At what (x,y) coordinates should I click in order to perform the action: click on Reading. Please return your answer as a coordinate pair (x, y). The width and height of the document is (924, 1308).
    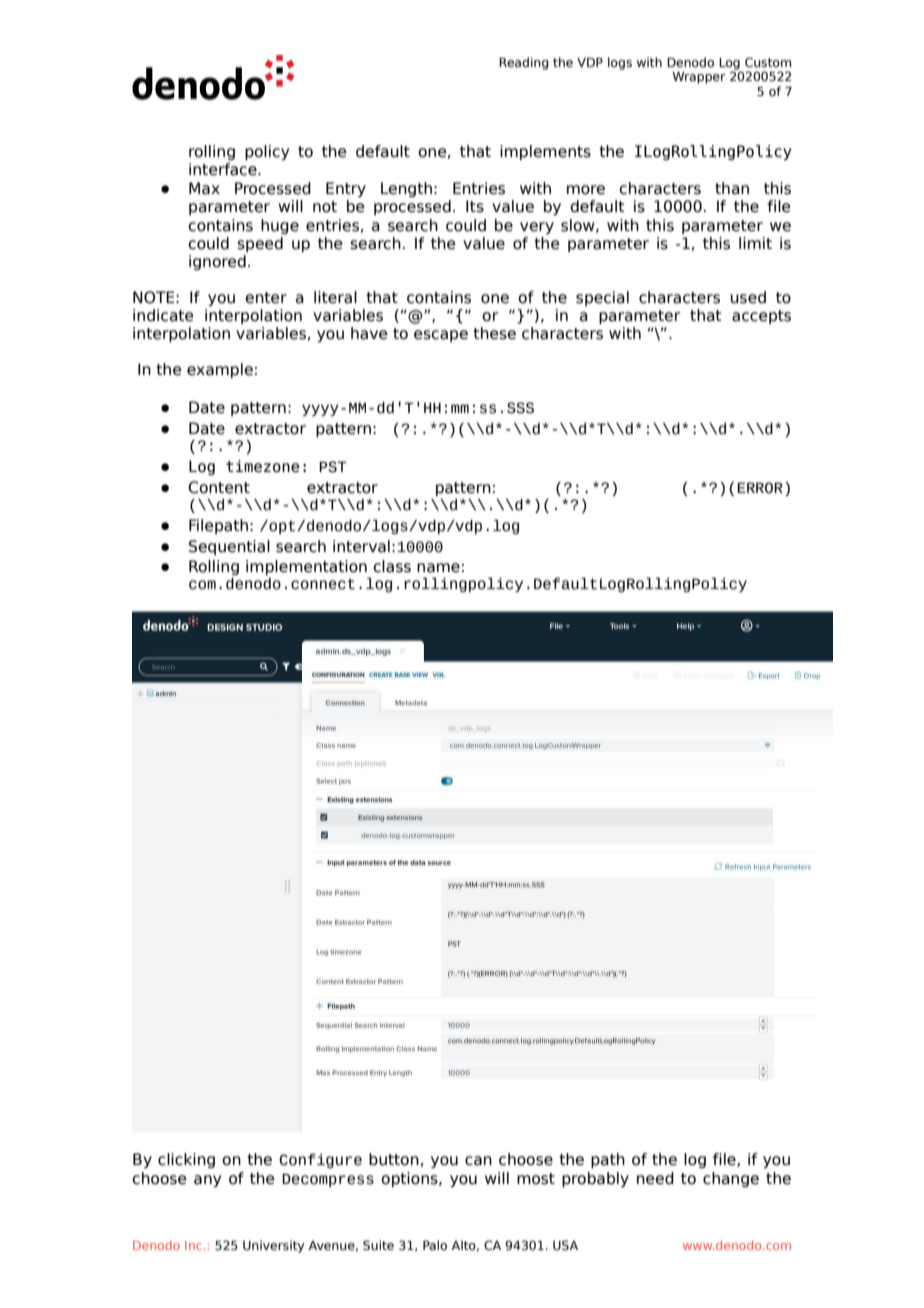
    Looking at the image, I should click on (524, 63).
